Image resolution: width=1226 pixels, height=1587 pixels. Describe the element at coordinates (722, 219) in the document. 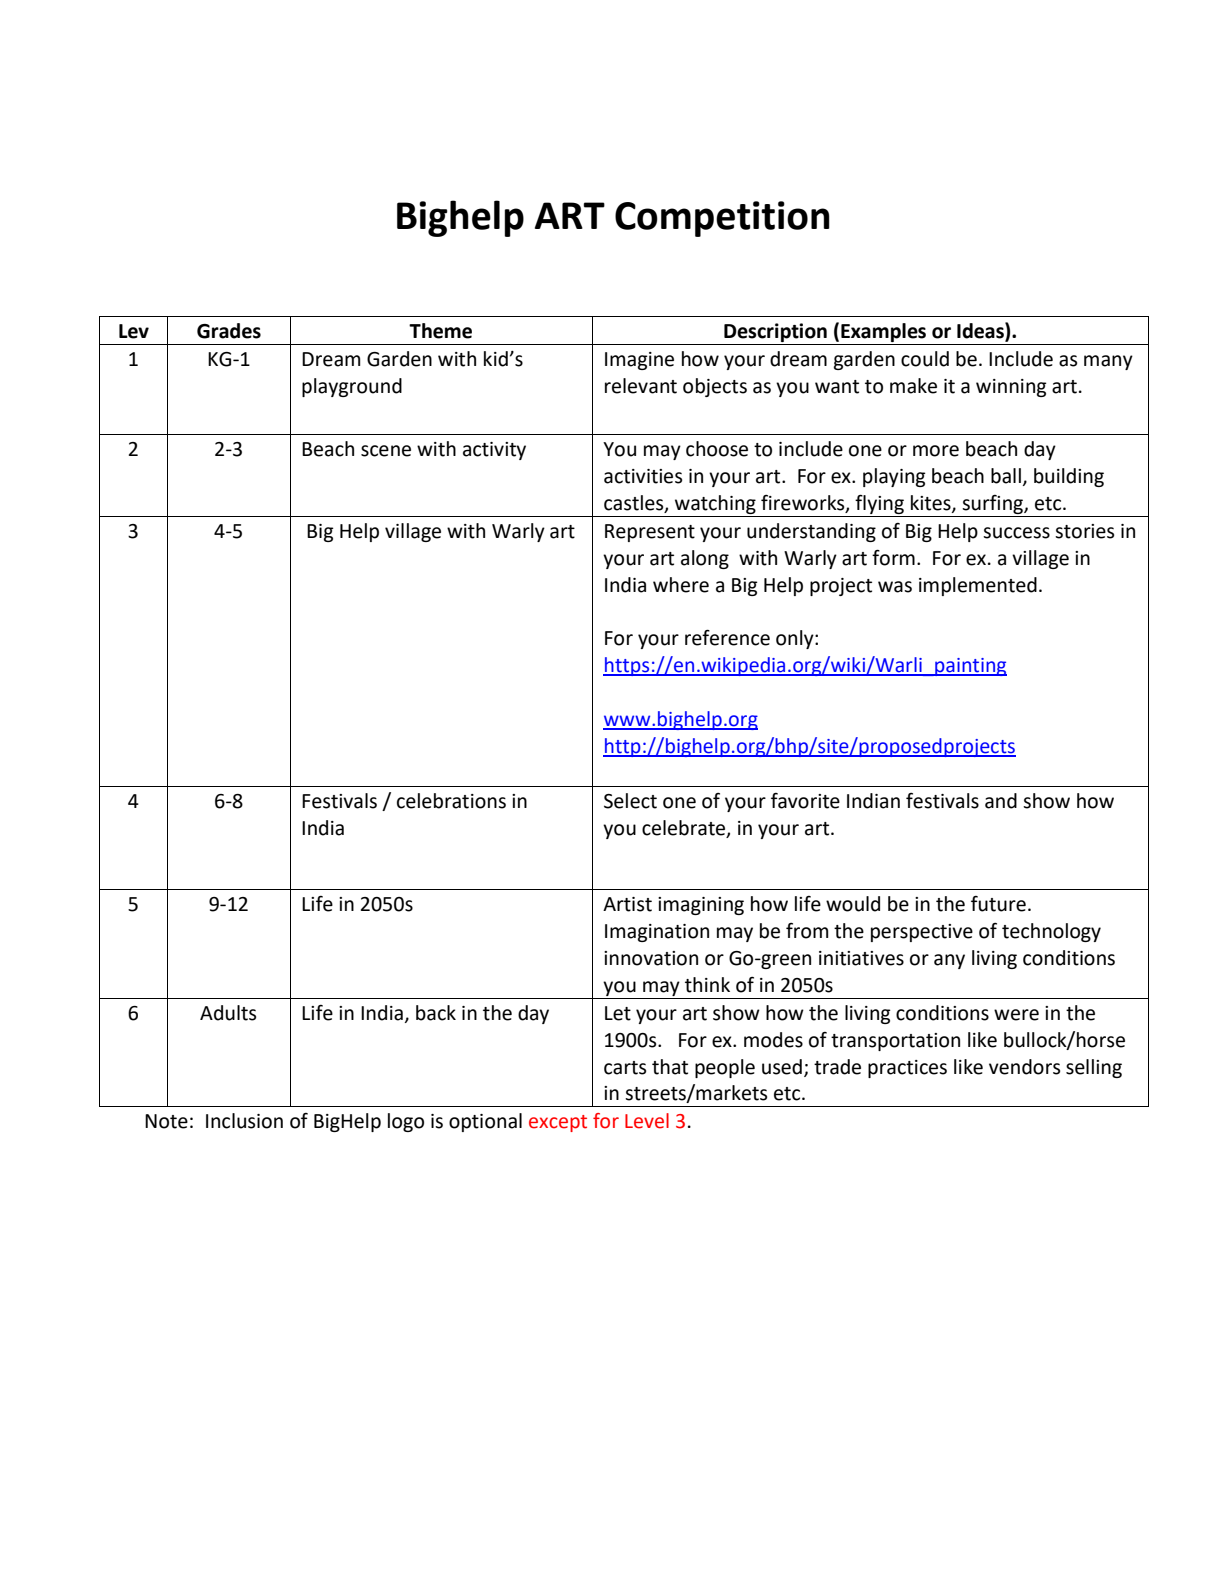

I see `Competition` at that location.
